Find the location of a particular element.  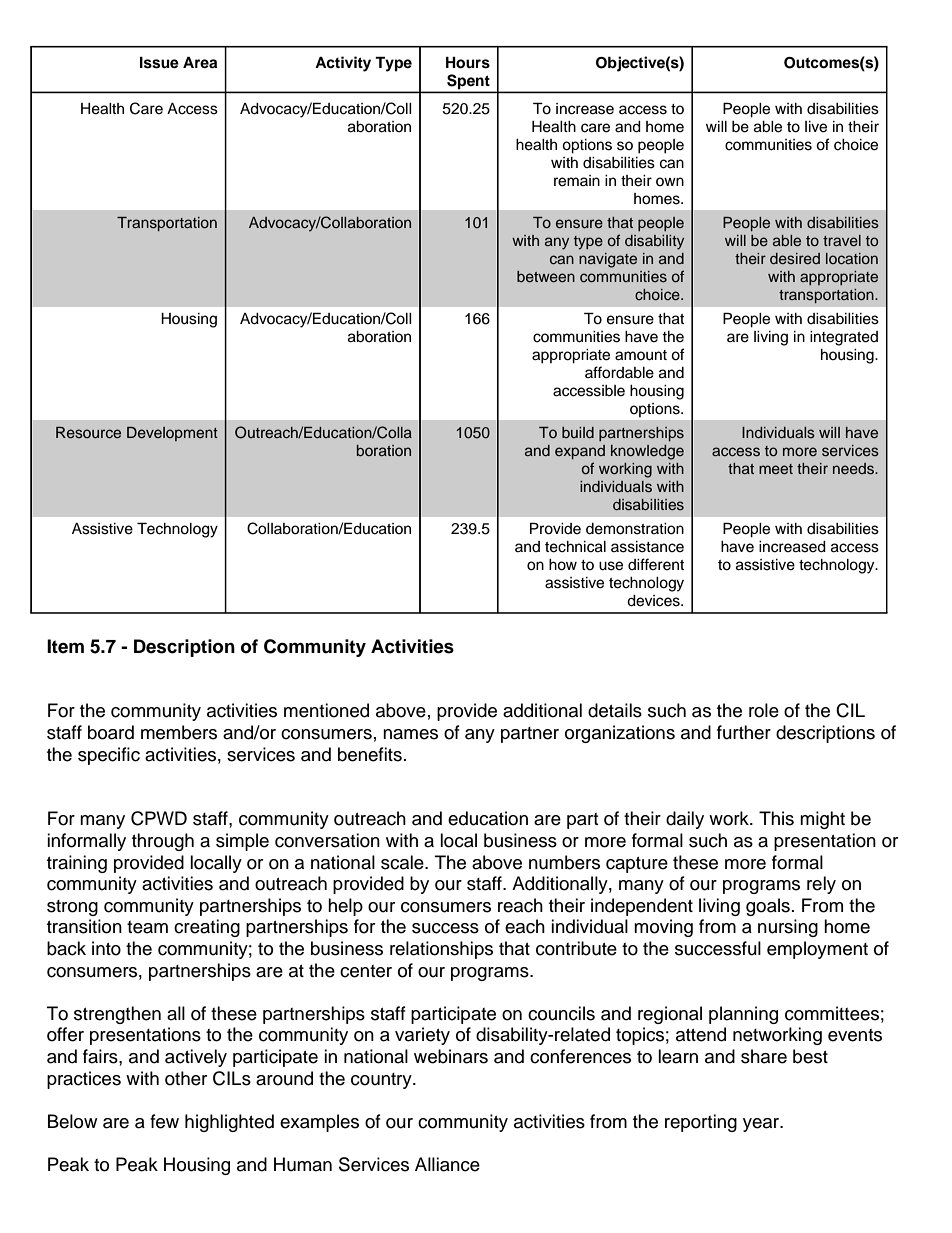

live is located at coordinates (816, 127).
